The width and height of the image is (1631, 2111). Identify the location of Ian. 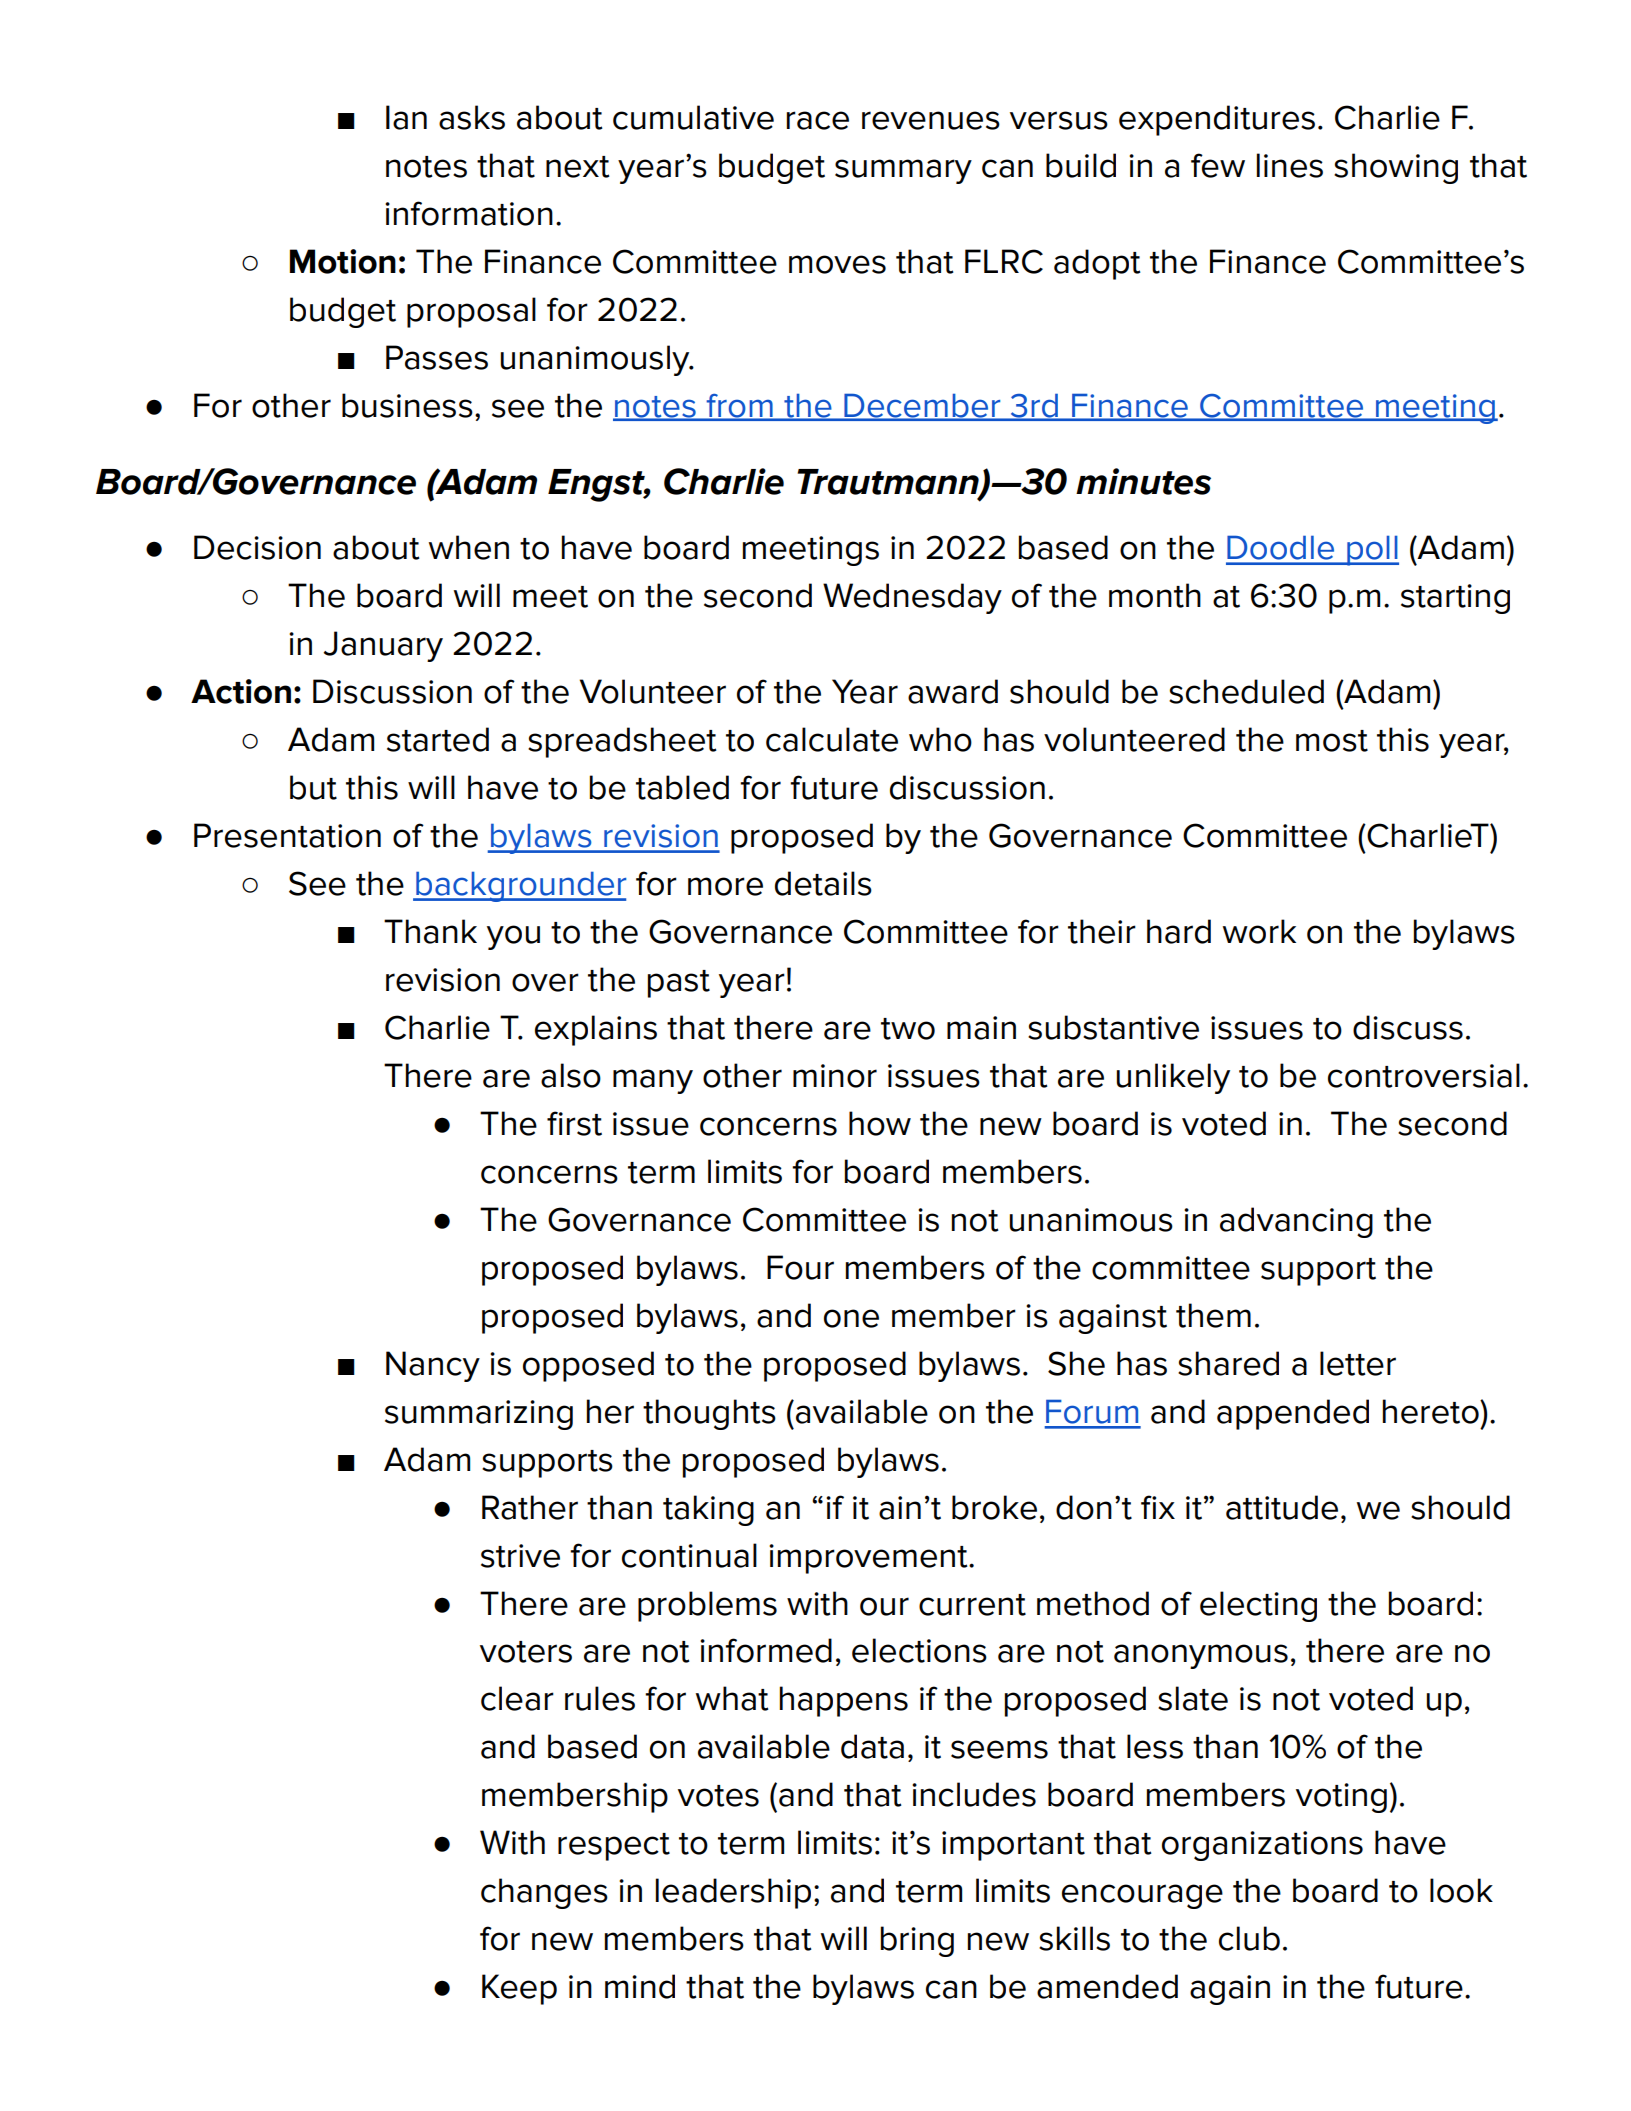
(406, 117).
